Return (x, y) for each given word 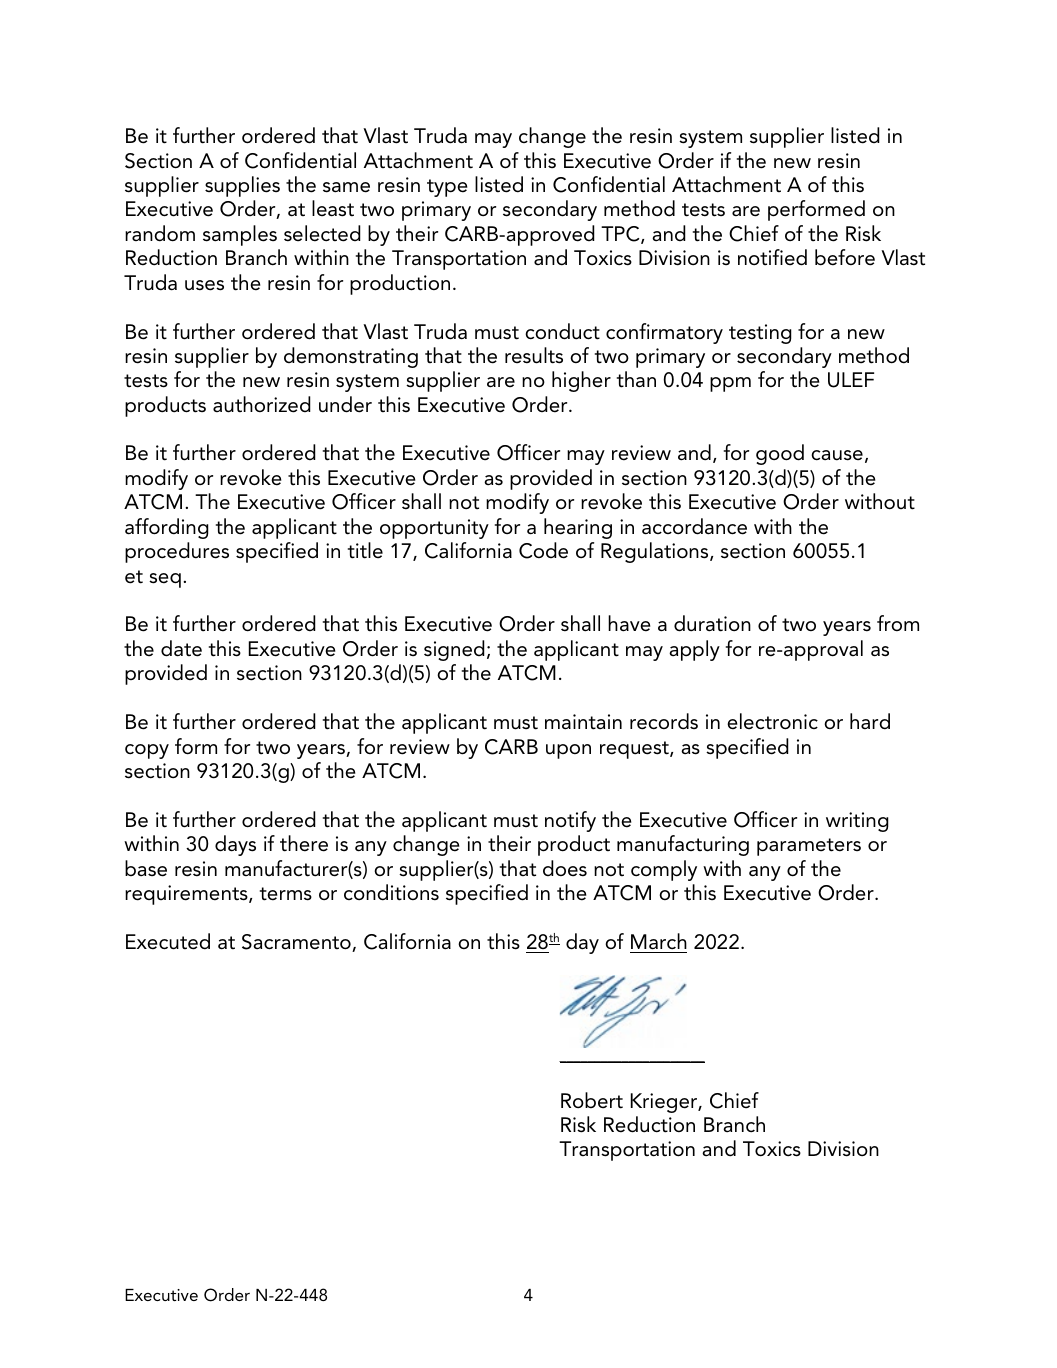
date (181, 648)
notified (772, 257)
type (447, 188)
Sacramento (297, 943)
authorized (262, 404)
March (659, 941)
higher (581, 381)
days (235, 845)
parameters (809, 847)
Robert (592, 1100)
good (780, 454)
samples (240, 235)
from (898, 623)
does (565, 868)
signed (454, 650)
